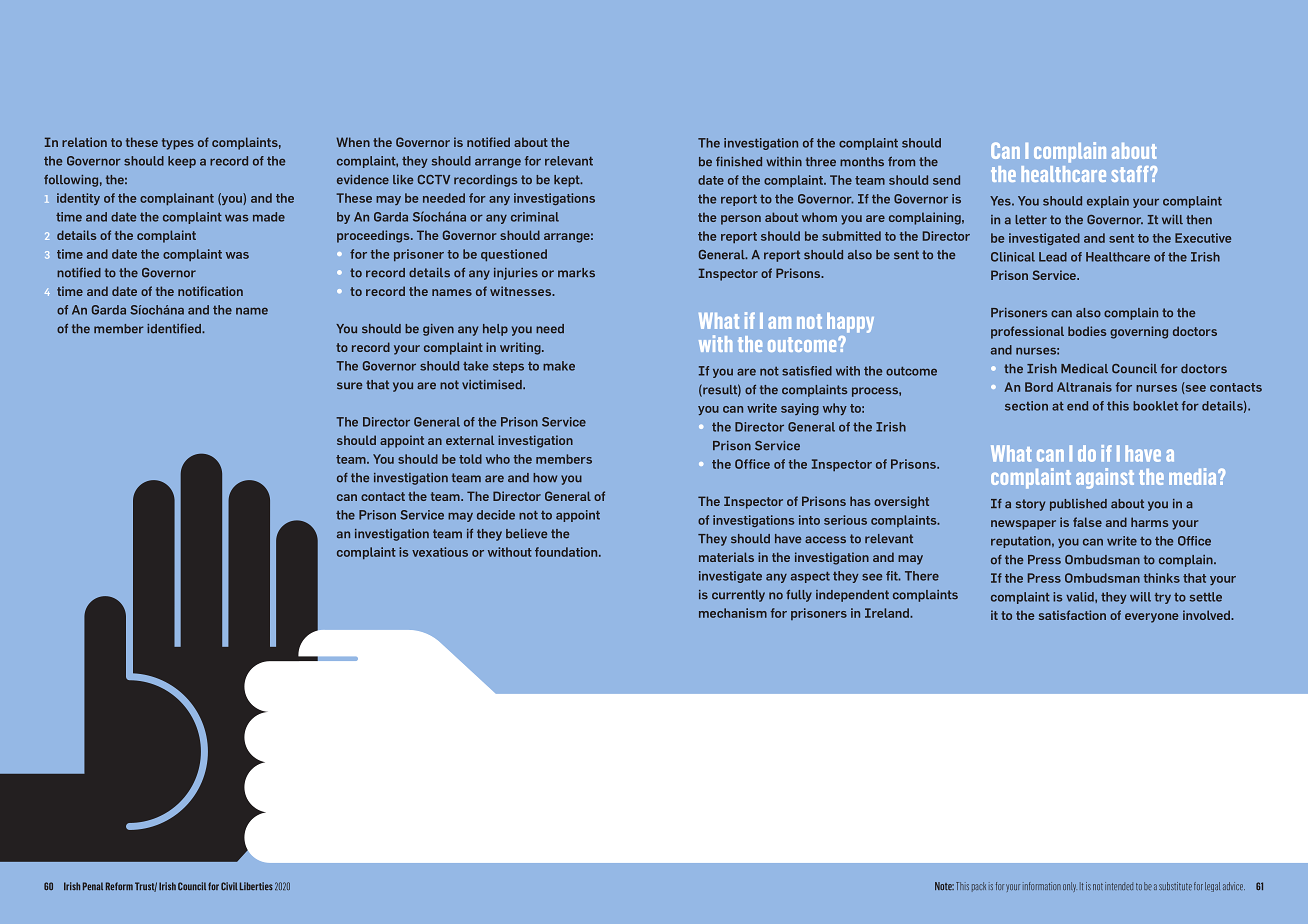 This screenshot has height=924, width=1308. Describe the element at coordinates (182, 162) in the screenshot. I see `keep` at that location.
